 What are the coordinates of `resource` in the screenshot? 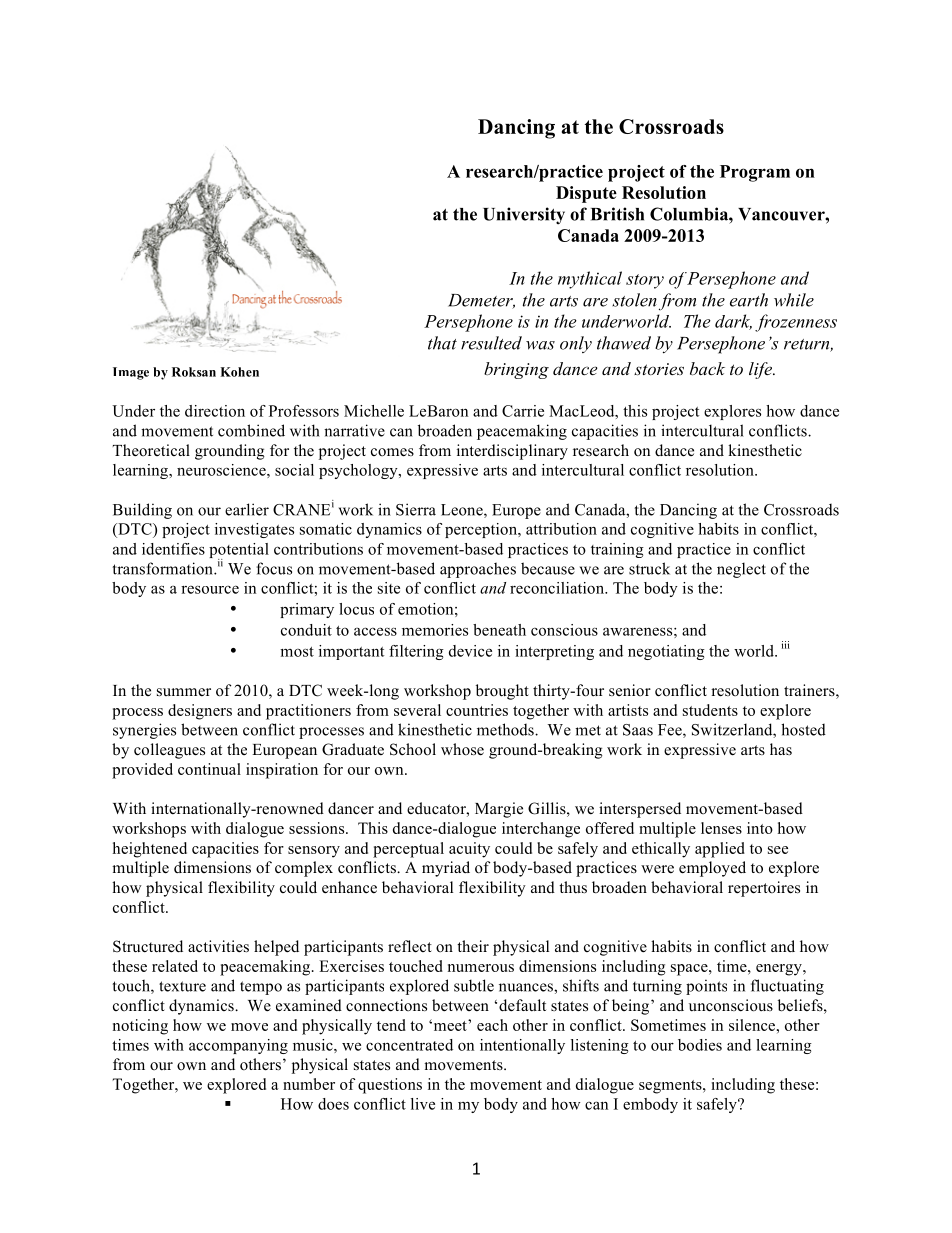 It's located at (210, 589).
